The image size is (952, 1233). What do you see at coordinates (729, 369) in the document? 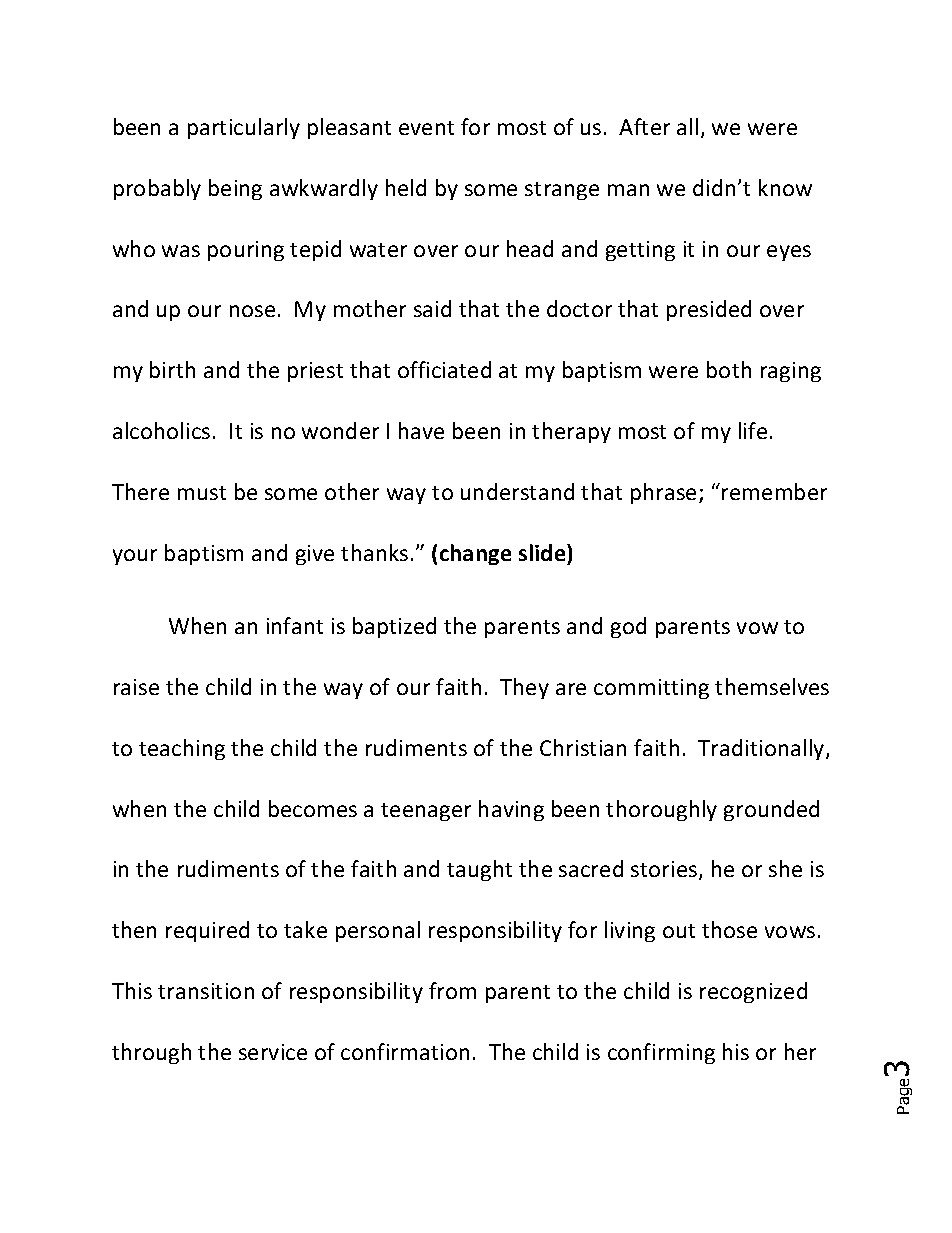
I see `both` at bounding box center [729, 369].
